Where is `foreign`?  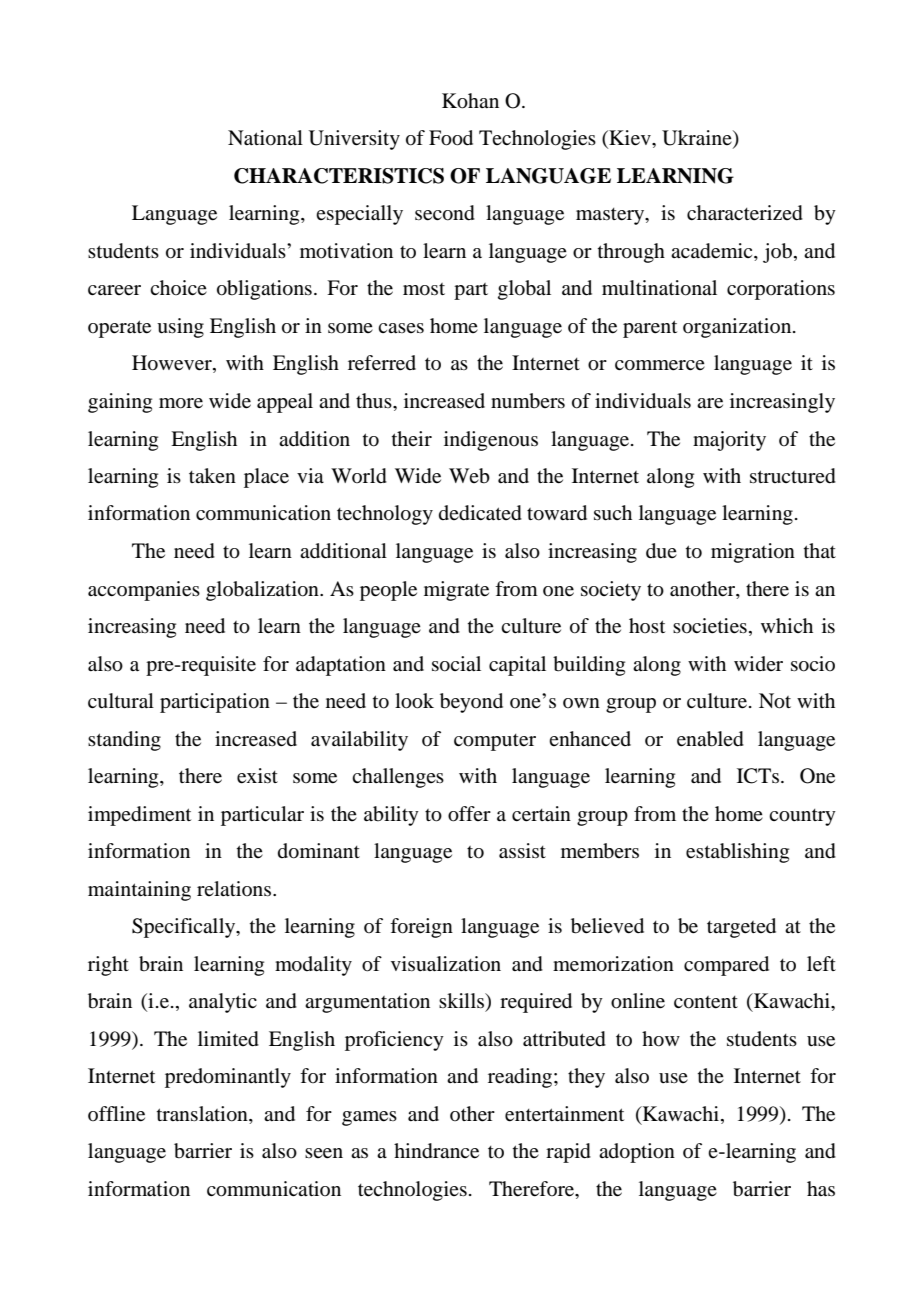 foreign is located at coordinates (421, 928).
